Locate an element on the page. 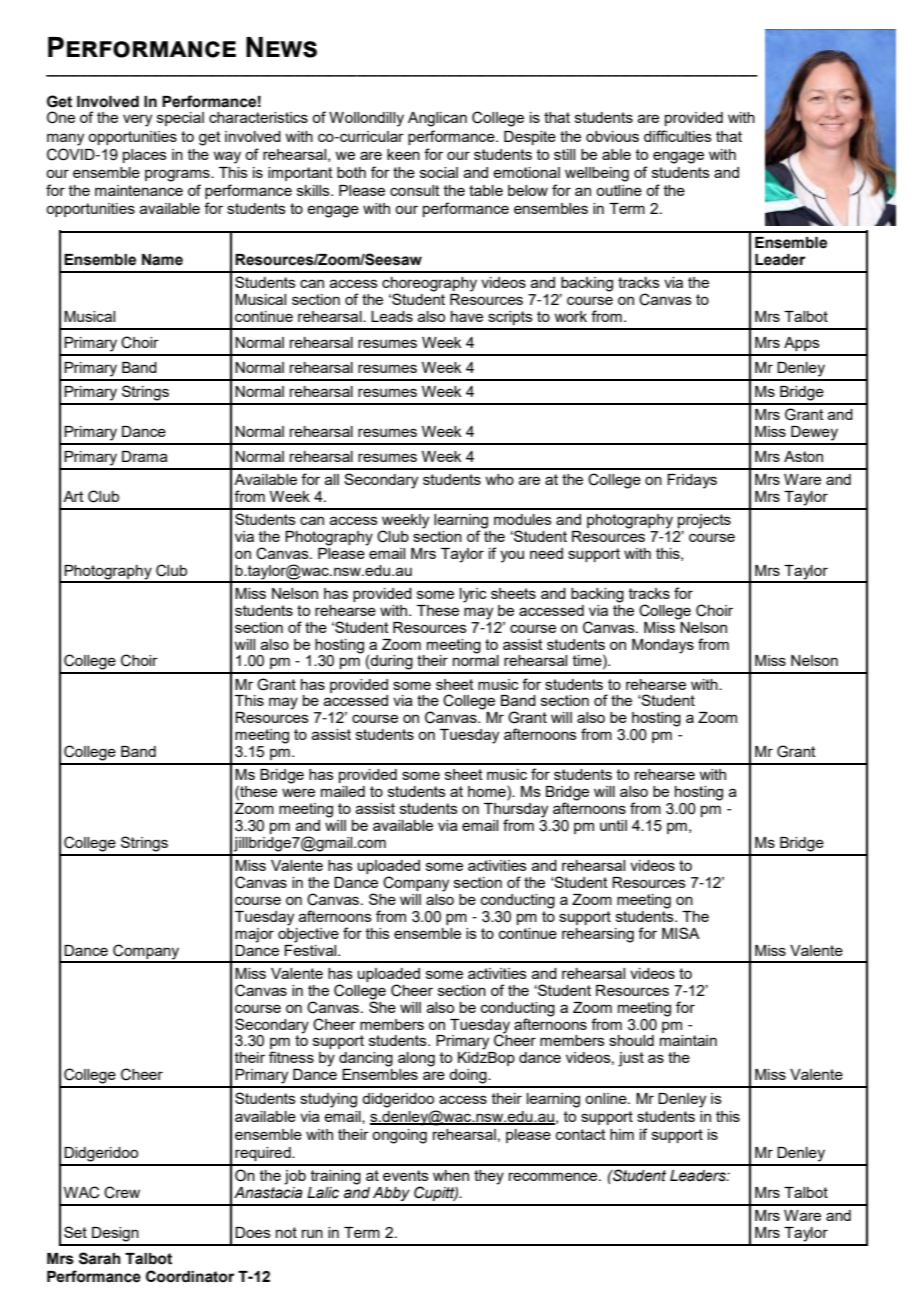 The width and height of the page is (924, 1308). Anglican is located at coordinates (437, 119).
